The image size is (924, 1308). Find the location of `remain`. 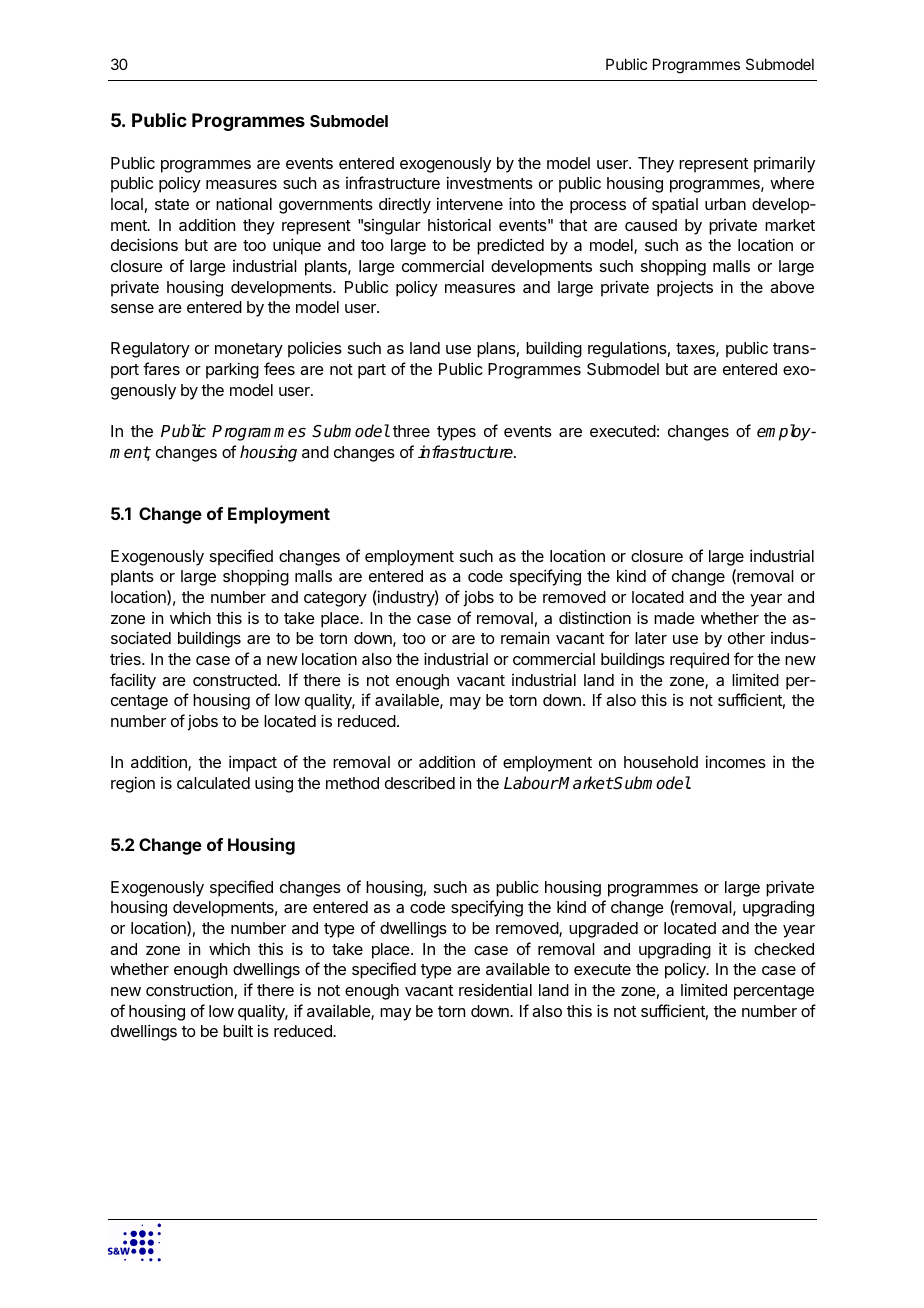

remain is located at coordinates (525, 637).
